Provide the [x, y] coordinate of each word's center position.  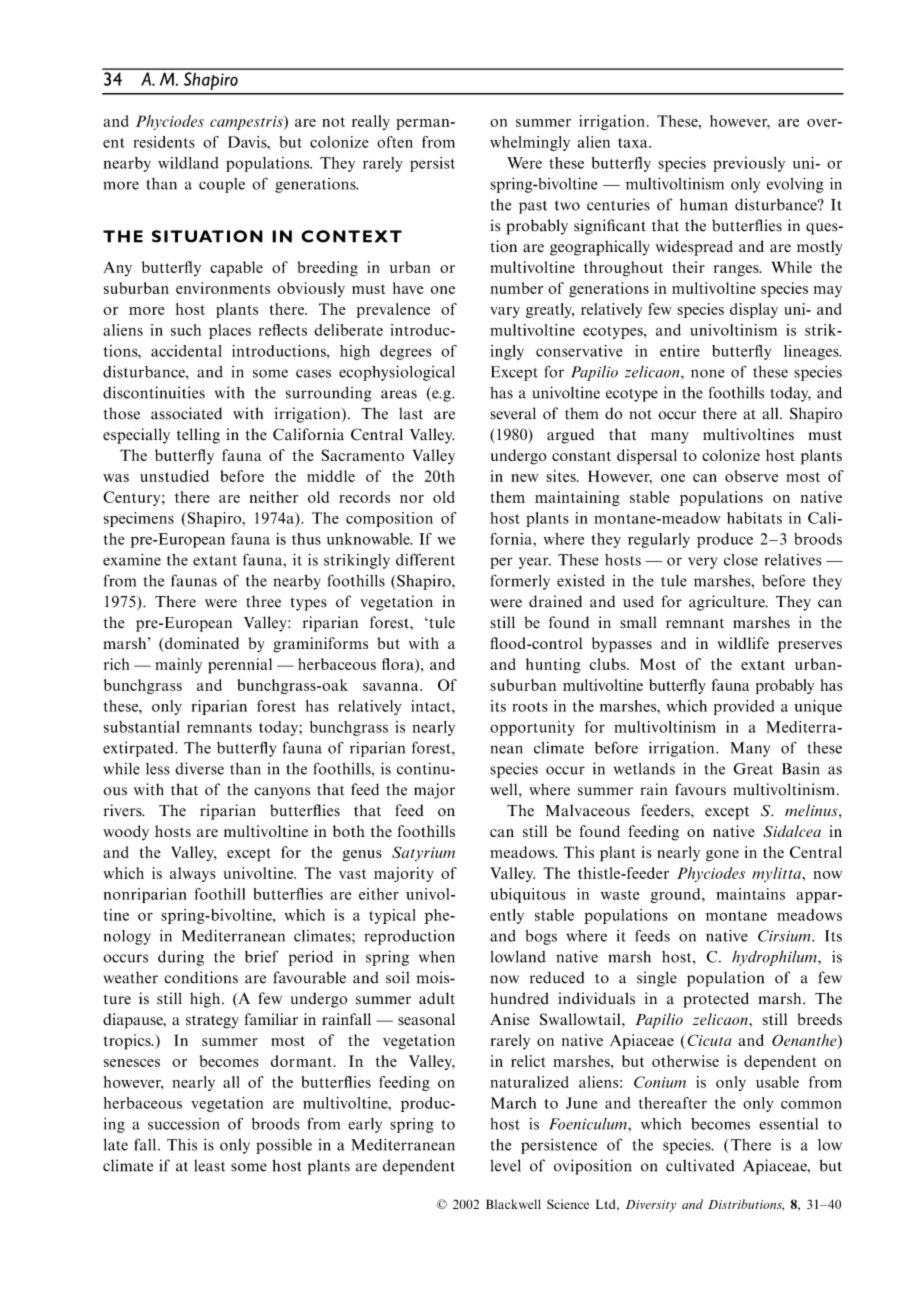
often [395, 142]
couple [222, 185]
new [524, 478]
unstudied [174, 476]
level [505, 1165]
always [193, 874]
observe [751, 476]
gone [722, 856]
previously [749, 164]
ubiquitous [528, 895]
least [209, 1166]
